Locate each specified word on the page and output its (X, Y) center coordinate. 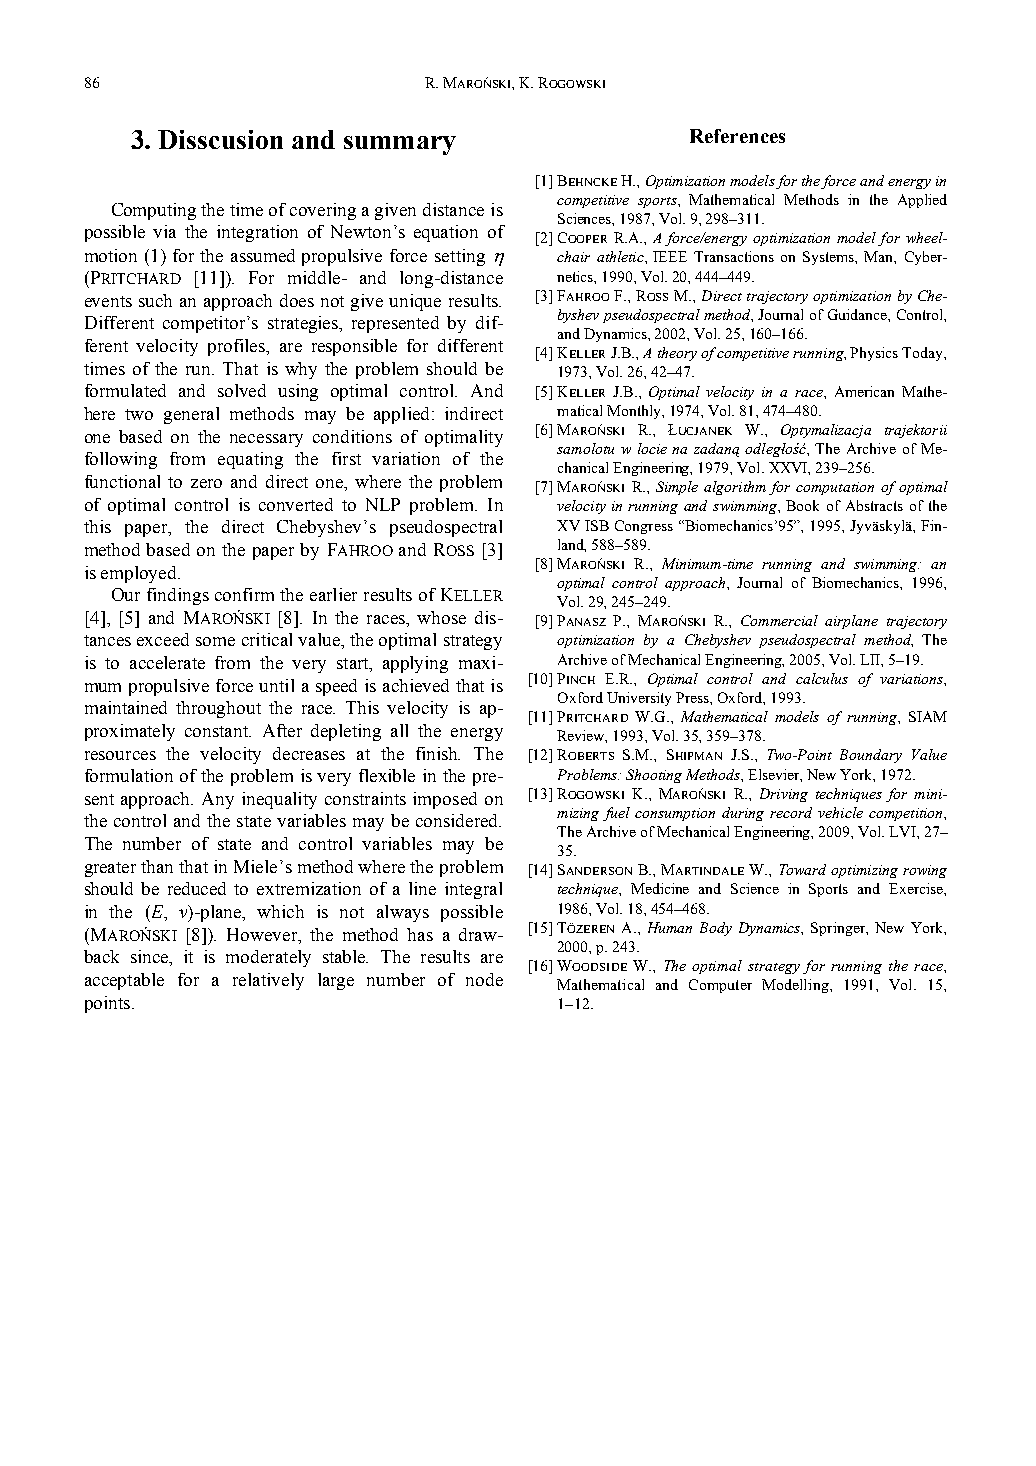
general (191, 415)
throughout (218, 709)
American (864, 391)
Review (582, 736)
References (737, 136)
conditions (352, 436)
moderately (268, 958)
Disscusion (220, 139)
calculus (822, 678)
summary (400, 145)
